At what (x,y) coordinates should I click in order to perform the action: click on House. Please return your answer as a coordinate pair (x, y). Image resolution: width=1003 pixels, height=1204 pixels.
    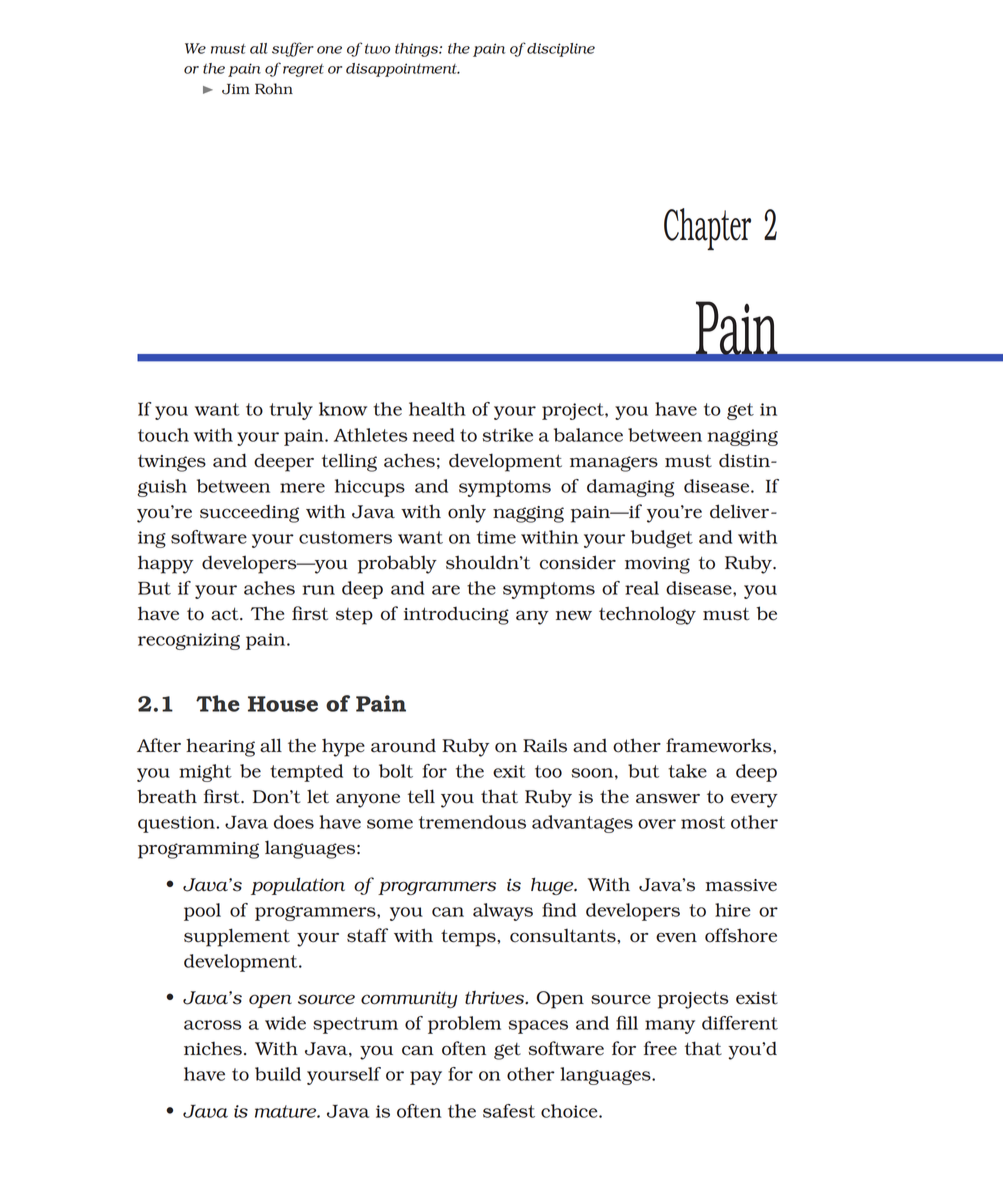
    Looking at the image, I should click on (283, 704).
